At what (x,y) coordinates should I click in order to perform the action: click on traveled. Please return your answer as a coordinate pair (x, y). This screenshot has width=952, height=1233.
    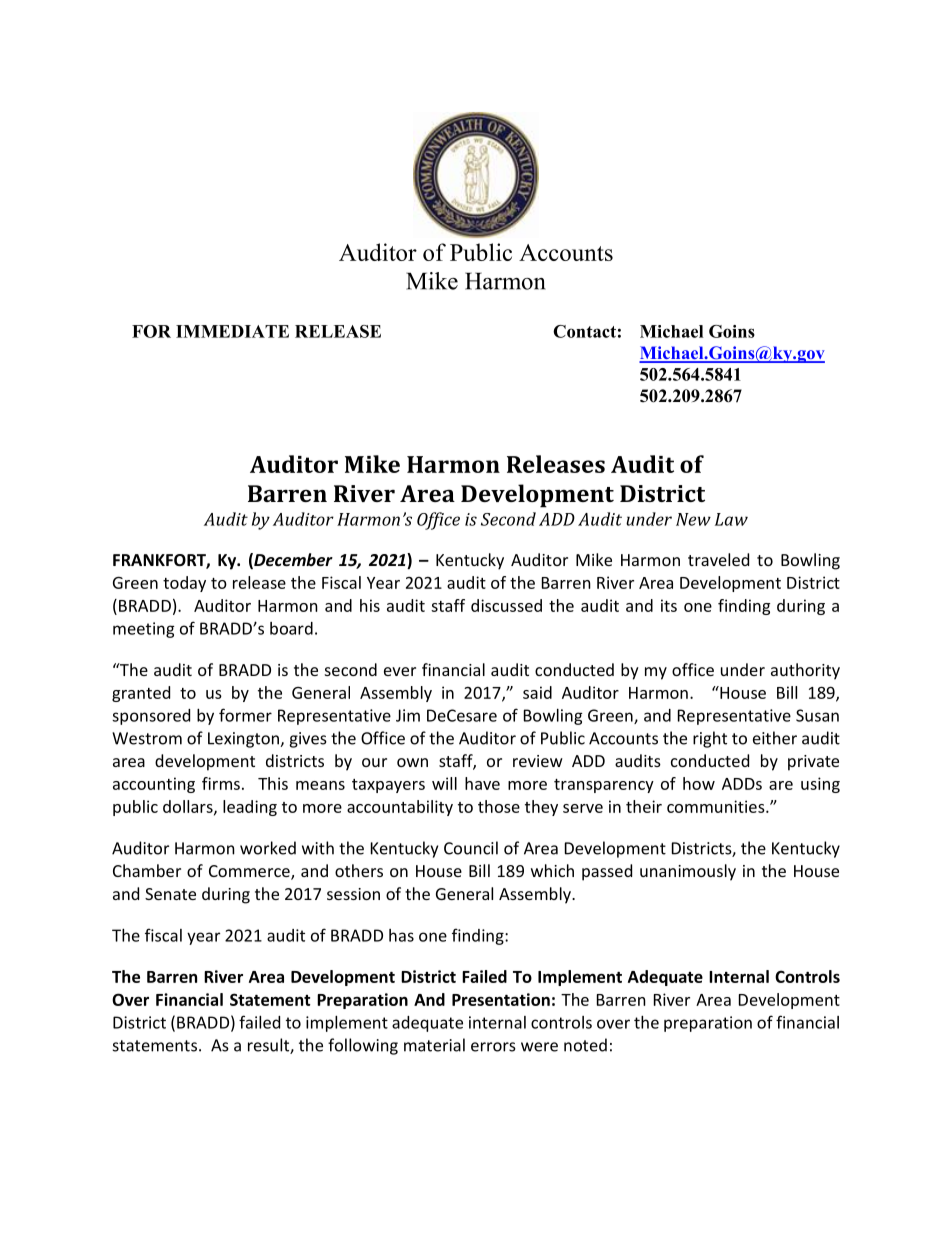
    Looking at the image, I should click on (718, 559).
